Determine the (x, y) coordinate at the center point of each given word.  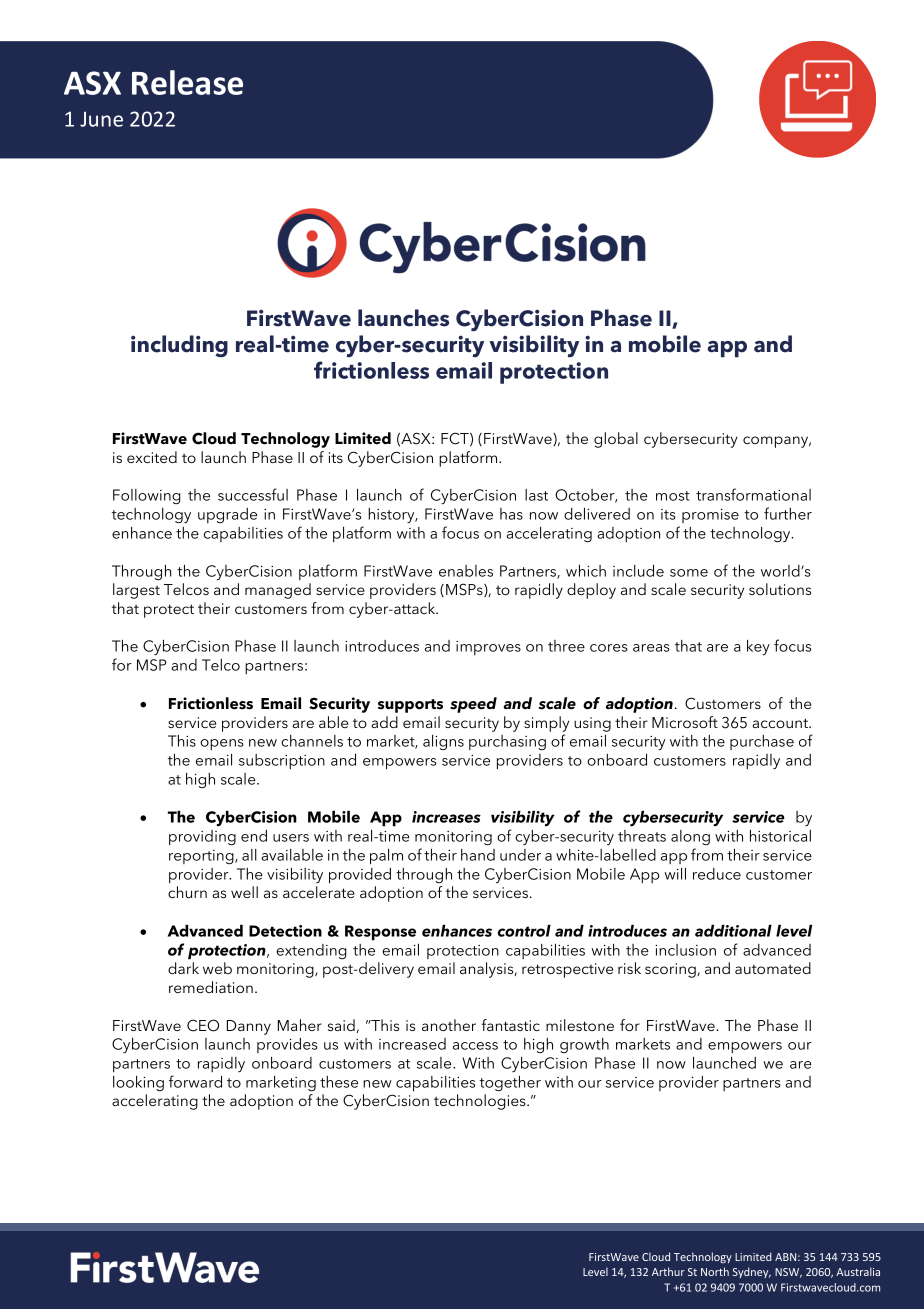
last (536, 495)
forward (195, 1081)
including (179, 346)
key (758, 647)
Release (187, 82)
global (616, 440)
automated (773, 968)
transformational (753, 494)
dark (183, 968)
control (524, 930)
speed (473, 705)
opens (222, 744)
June (101, 119)
